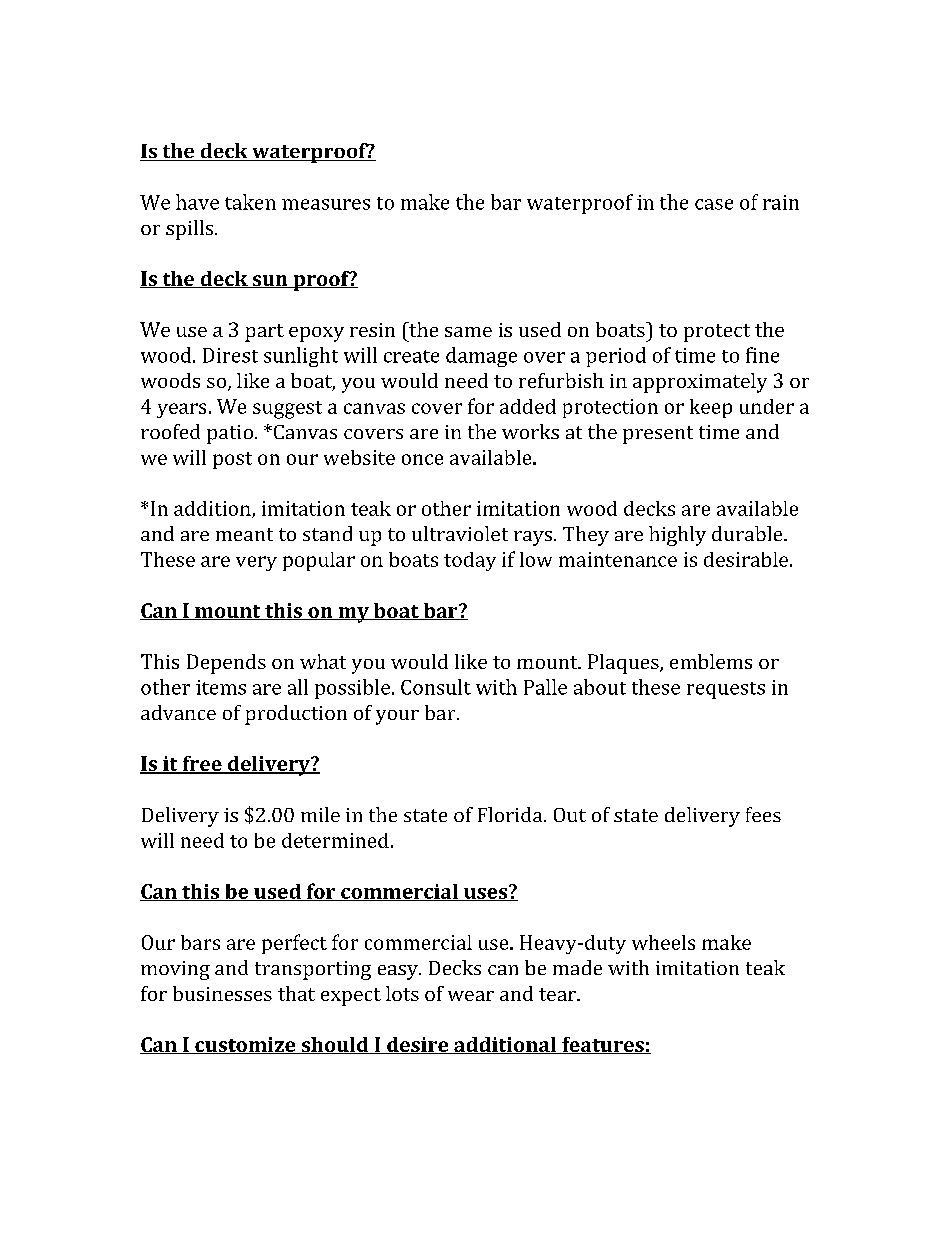  What do you see at coordinates (468, 332) in the screenshot?
I see `same` at bounding box center [468, 332].
